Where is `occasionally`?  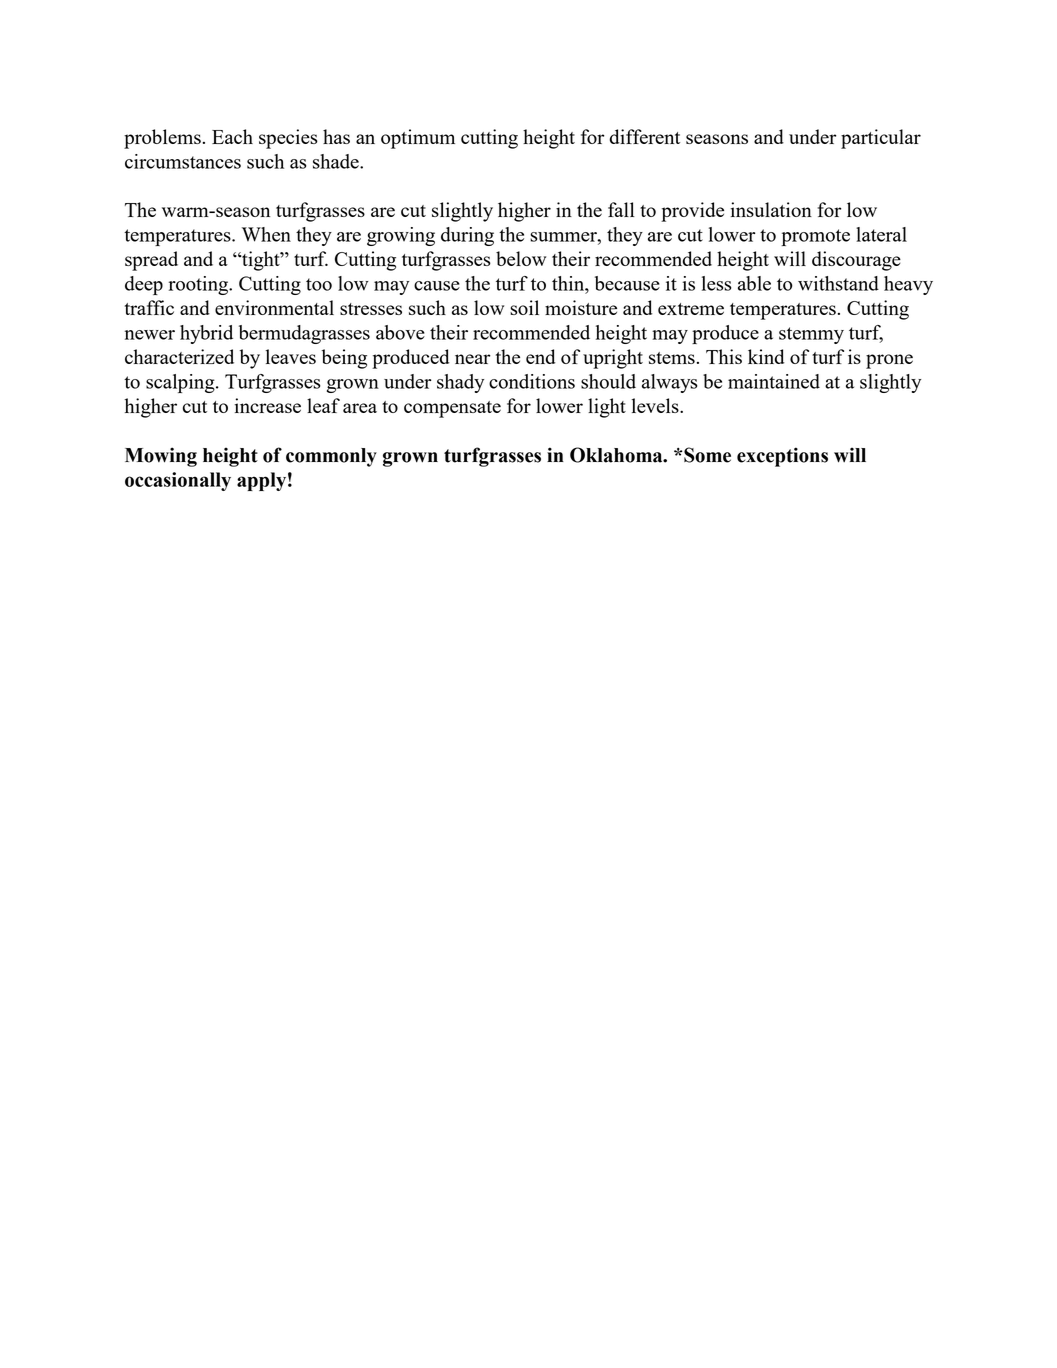
occasionally is located at coordinates (178, 481).
